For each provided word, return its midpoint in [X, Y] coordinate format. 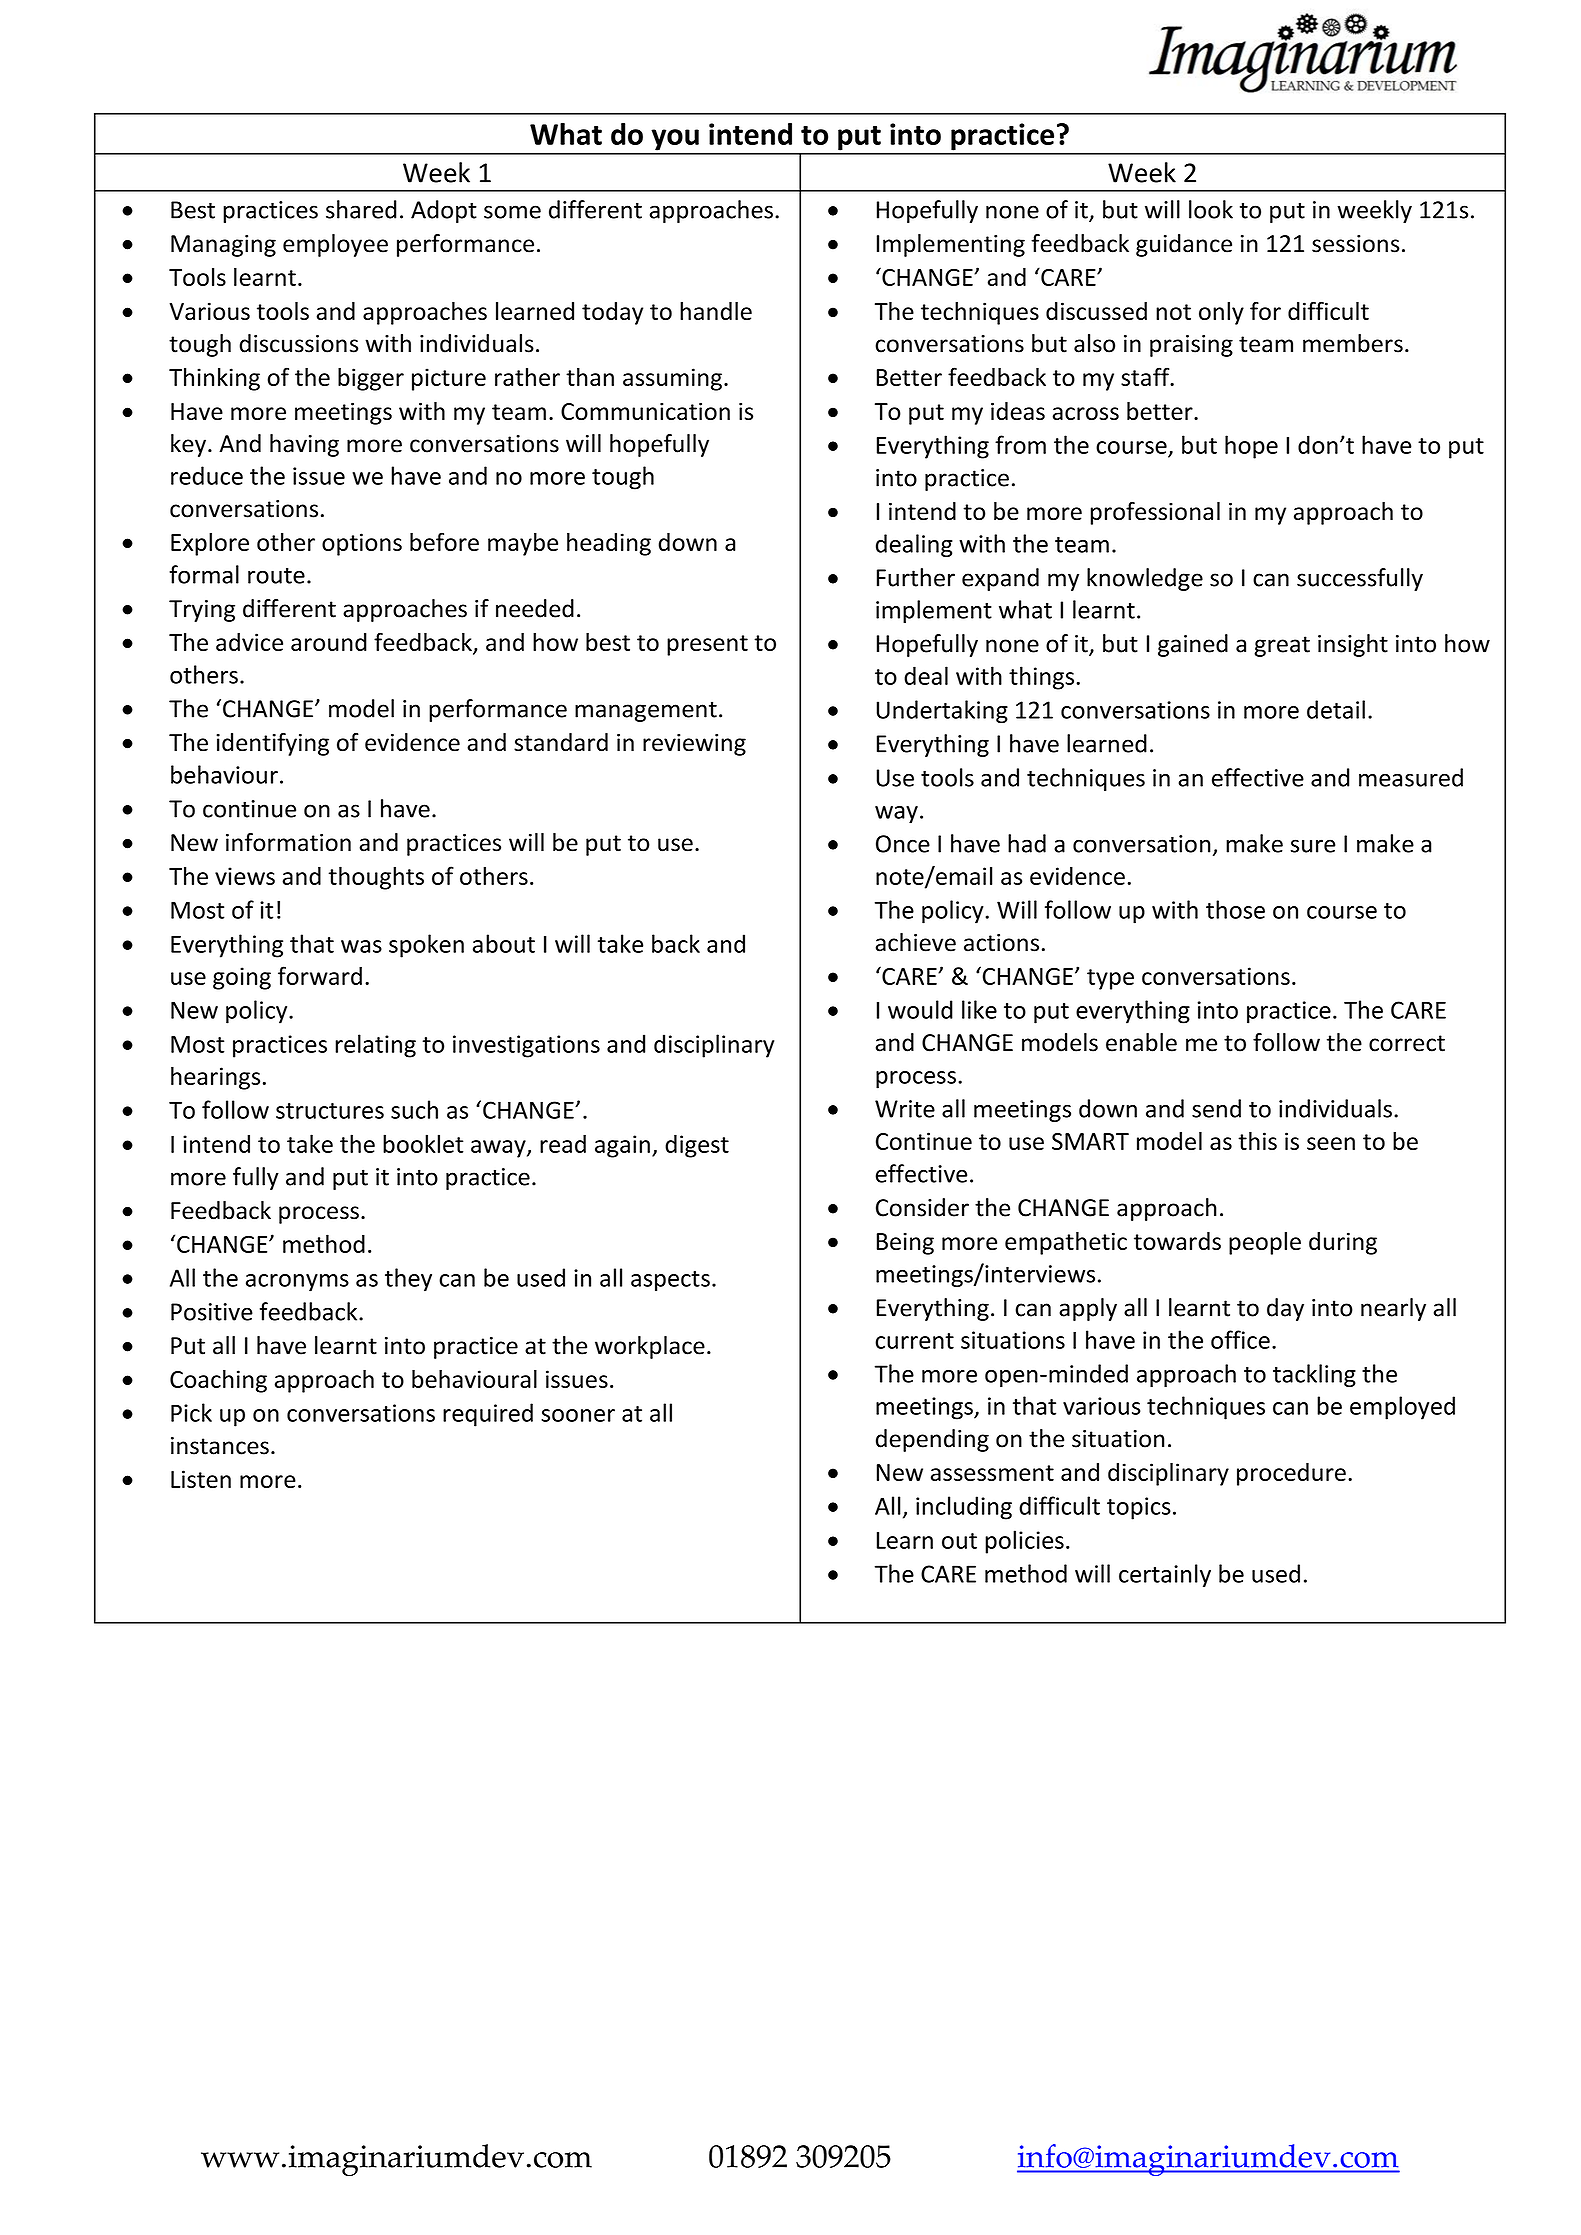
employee [335, 245]
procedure [1291, 1474]
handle [716, 311]
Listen [201, 1479]
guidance [1184, 245]
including [964, 1508]
